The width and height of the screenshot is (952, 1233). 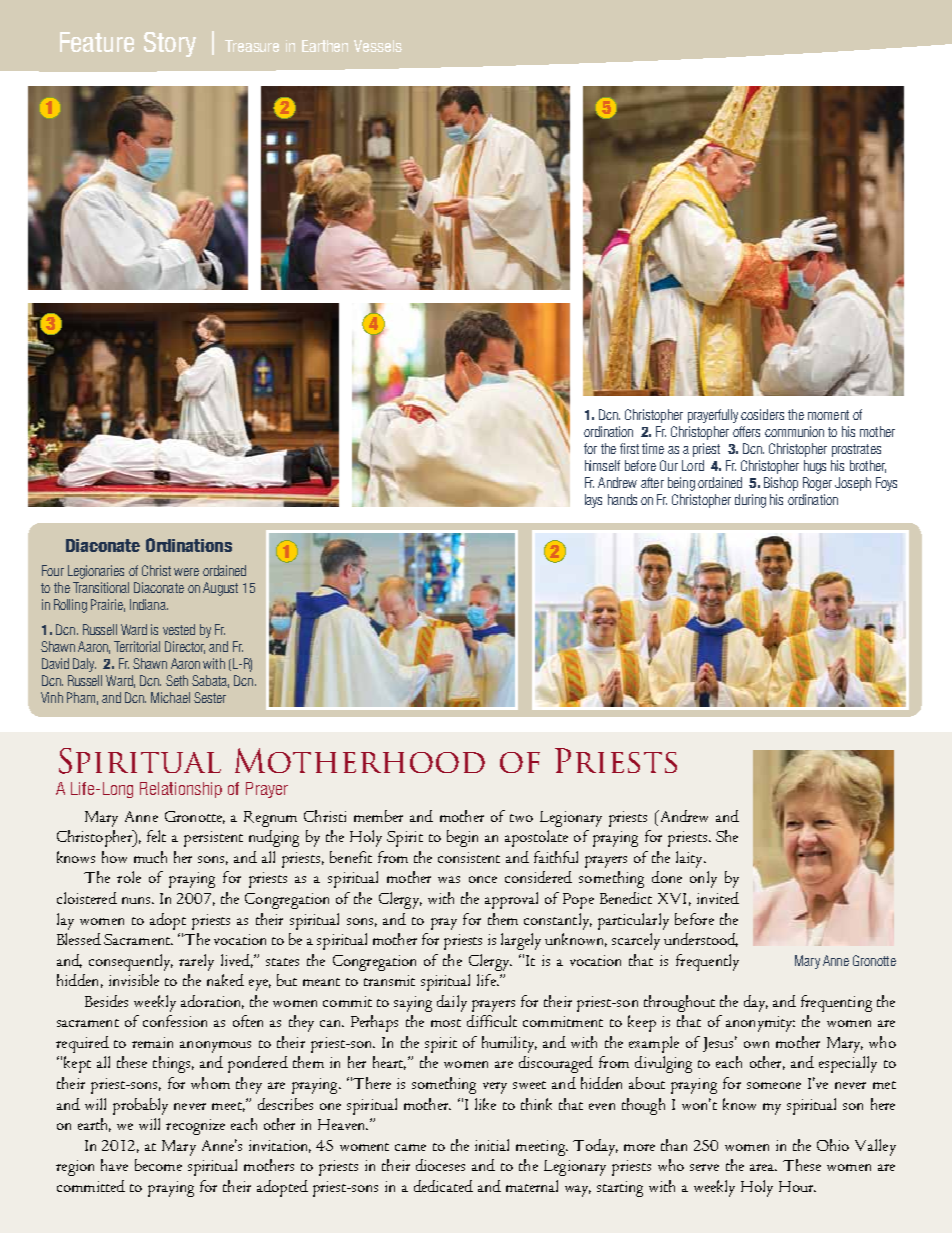 I want to click on lays, so click(x=593, y=501).
